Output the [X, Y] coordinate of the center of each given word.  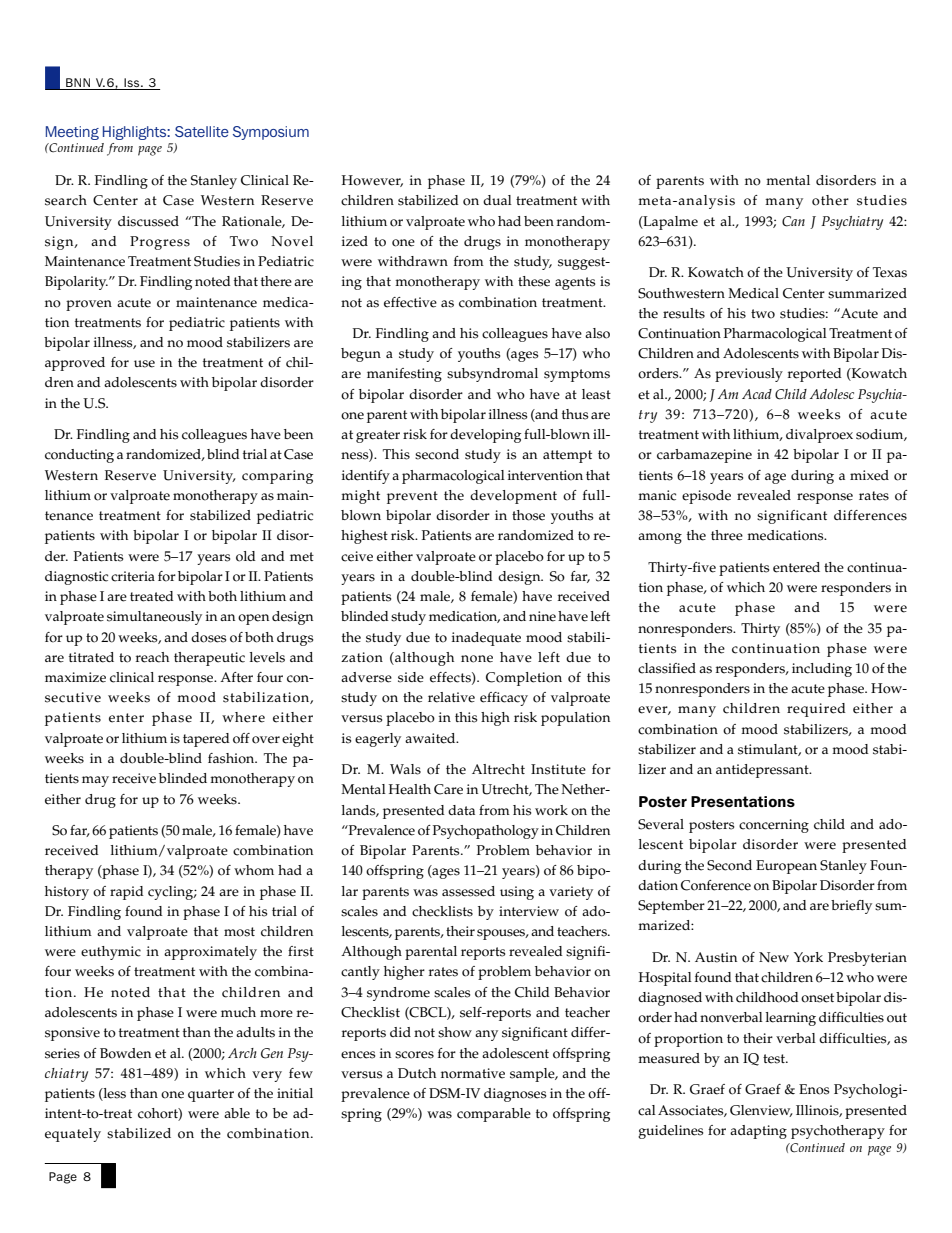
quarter [211, 1095]
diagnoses [515, 1095]
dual [497, 200]
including [822, 670]
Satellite [202, 131]
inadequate [486, 639]
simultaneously [154, 618]
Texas [890, 272]
